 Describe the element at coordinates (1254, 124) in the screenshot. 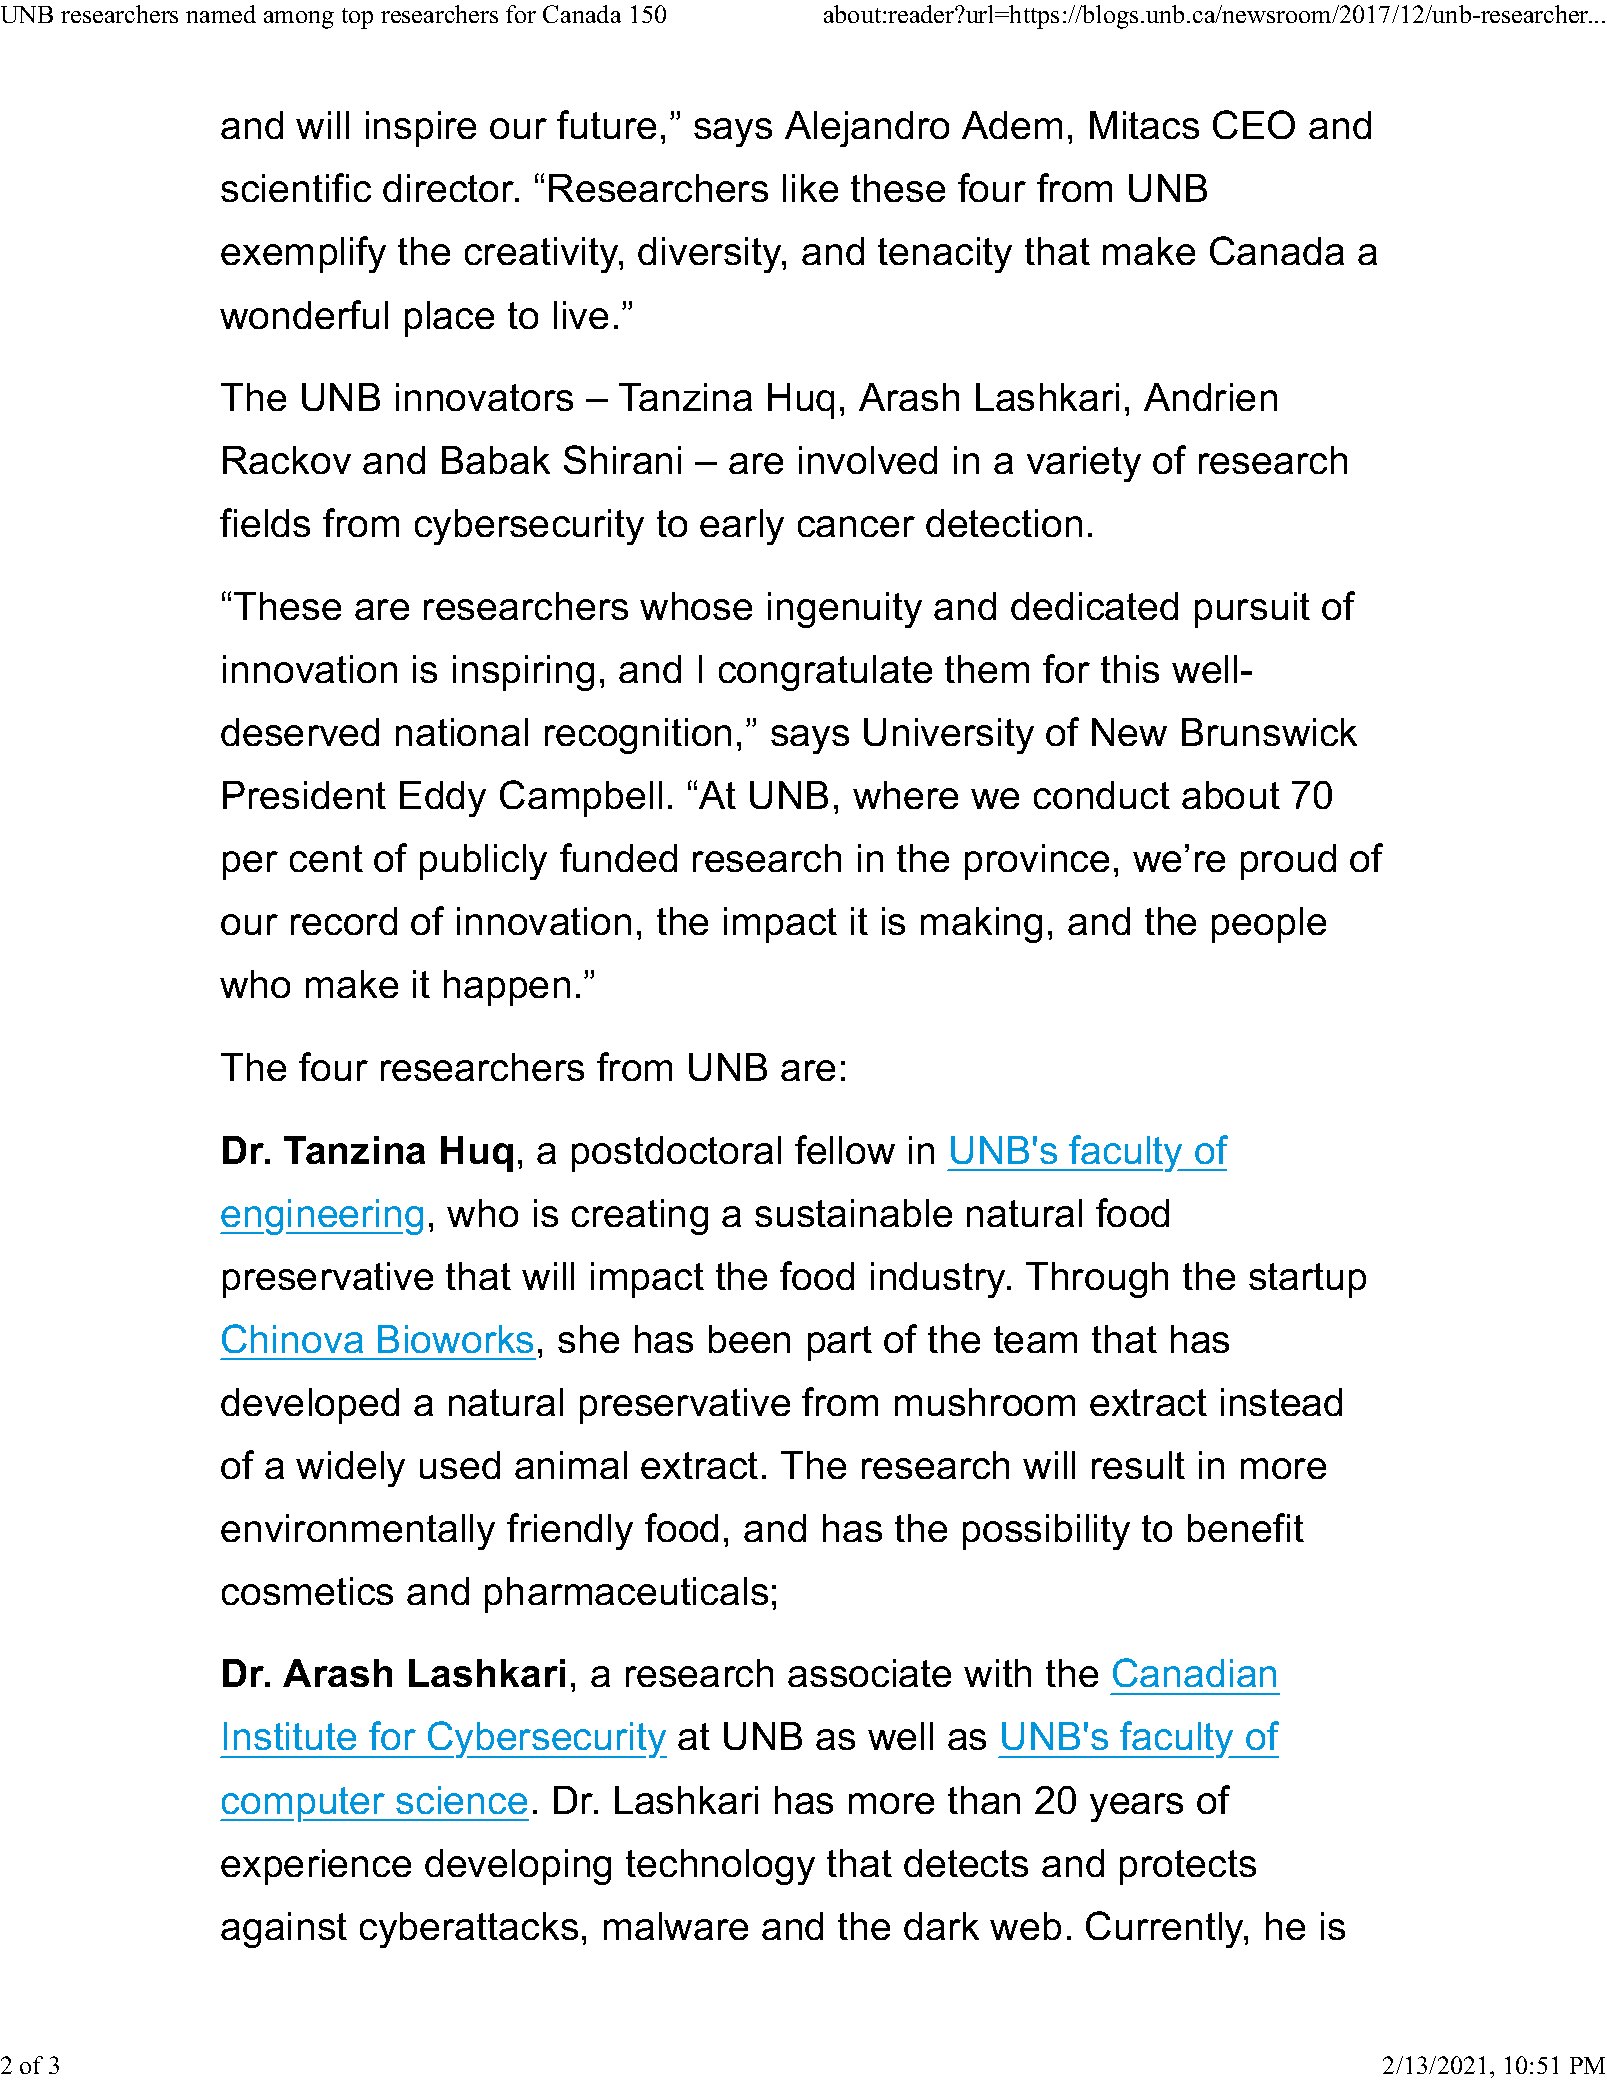

I see `CEO` at that location.
